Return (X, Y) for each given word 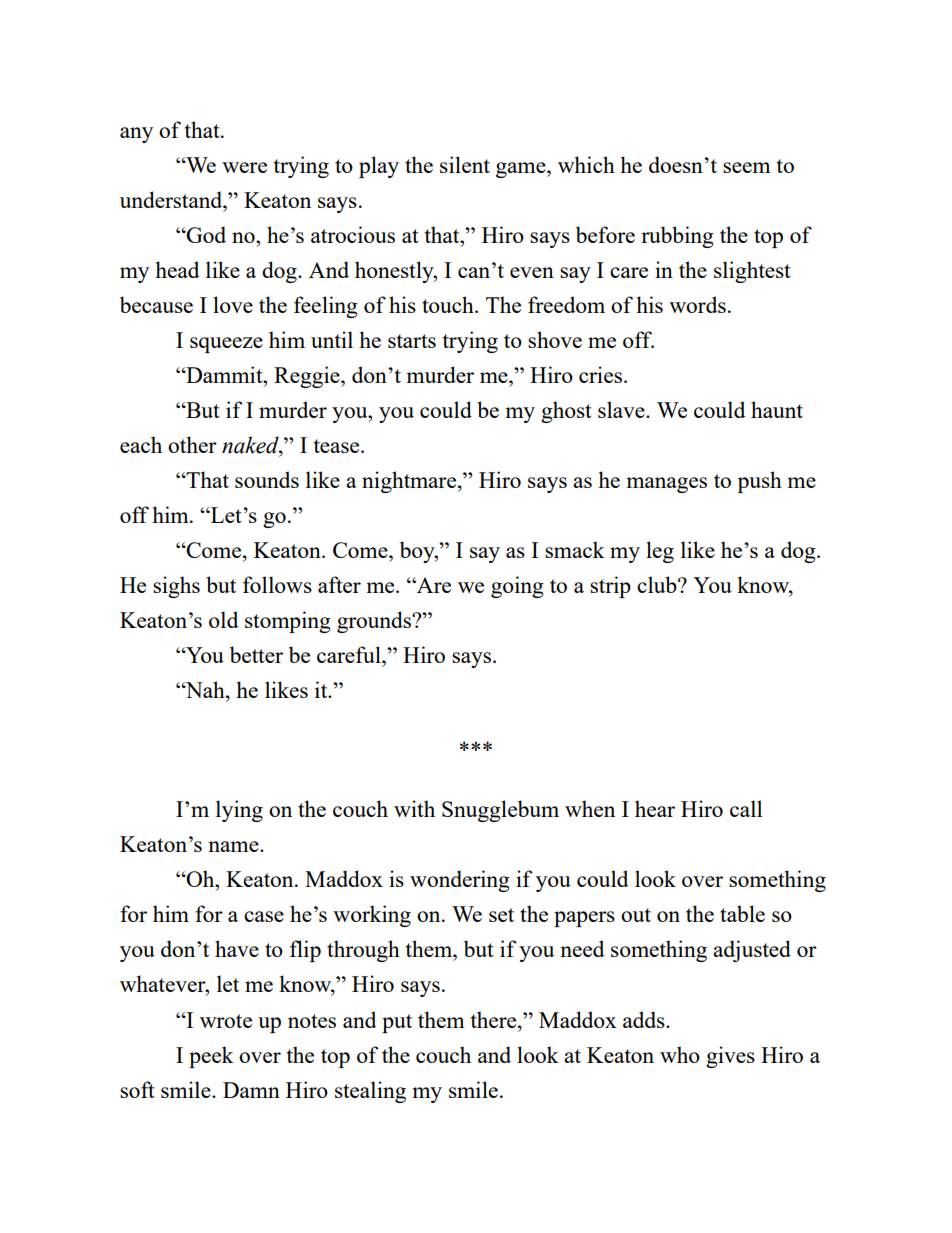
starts (412, 341)
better (256, 654)
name (234, 846)
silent (465, 164)
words (697, 304)
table (742, 913)
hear (655, 808)
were (244, 167)
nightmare (410, 482)
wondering (460, 881)
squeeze (226, 345)
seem (747, 167)
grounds (375, 622)
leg (660, 552)
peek (211, 1057)
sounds (267, 479)
